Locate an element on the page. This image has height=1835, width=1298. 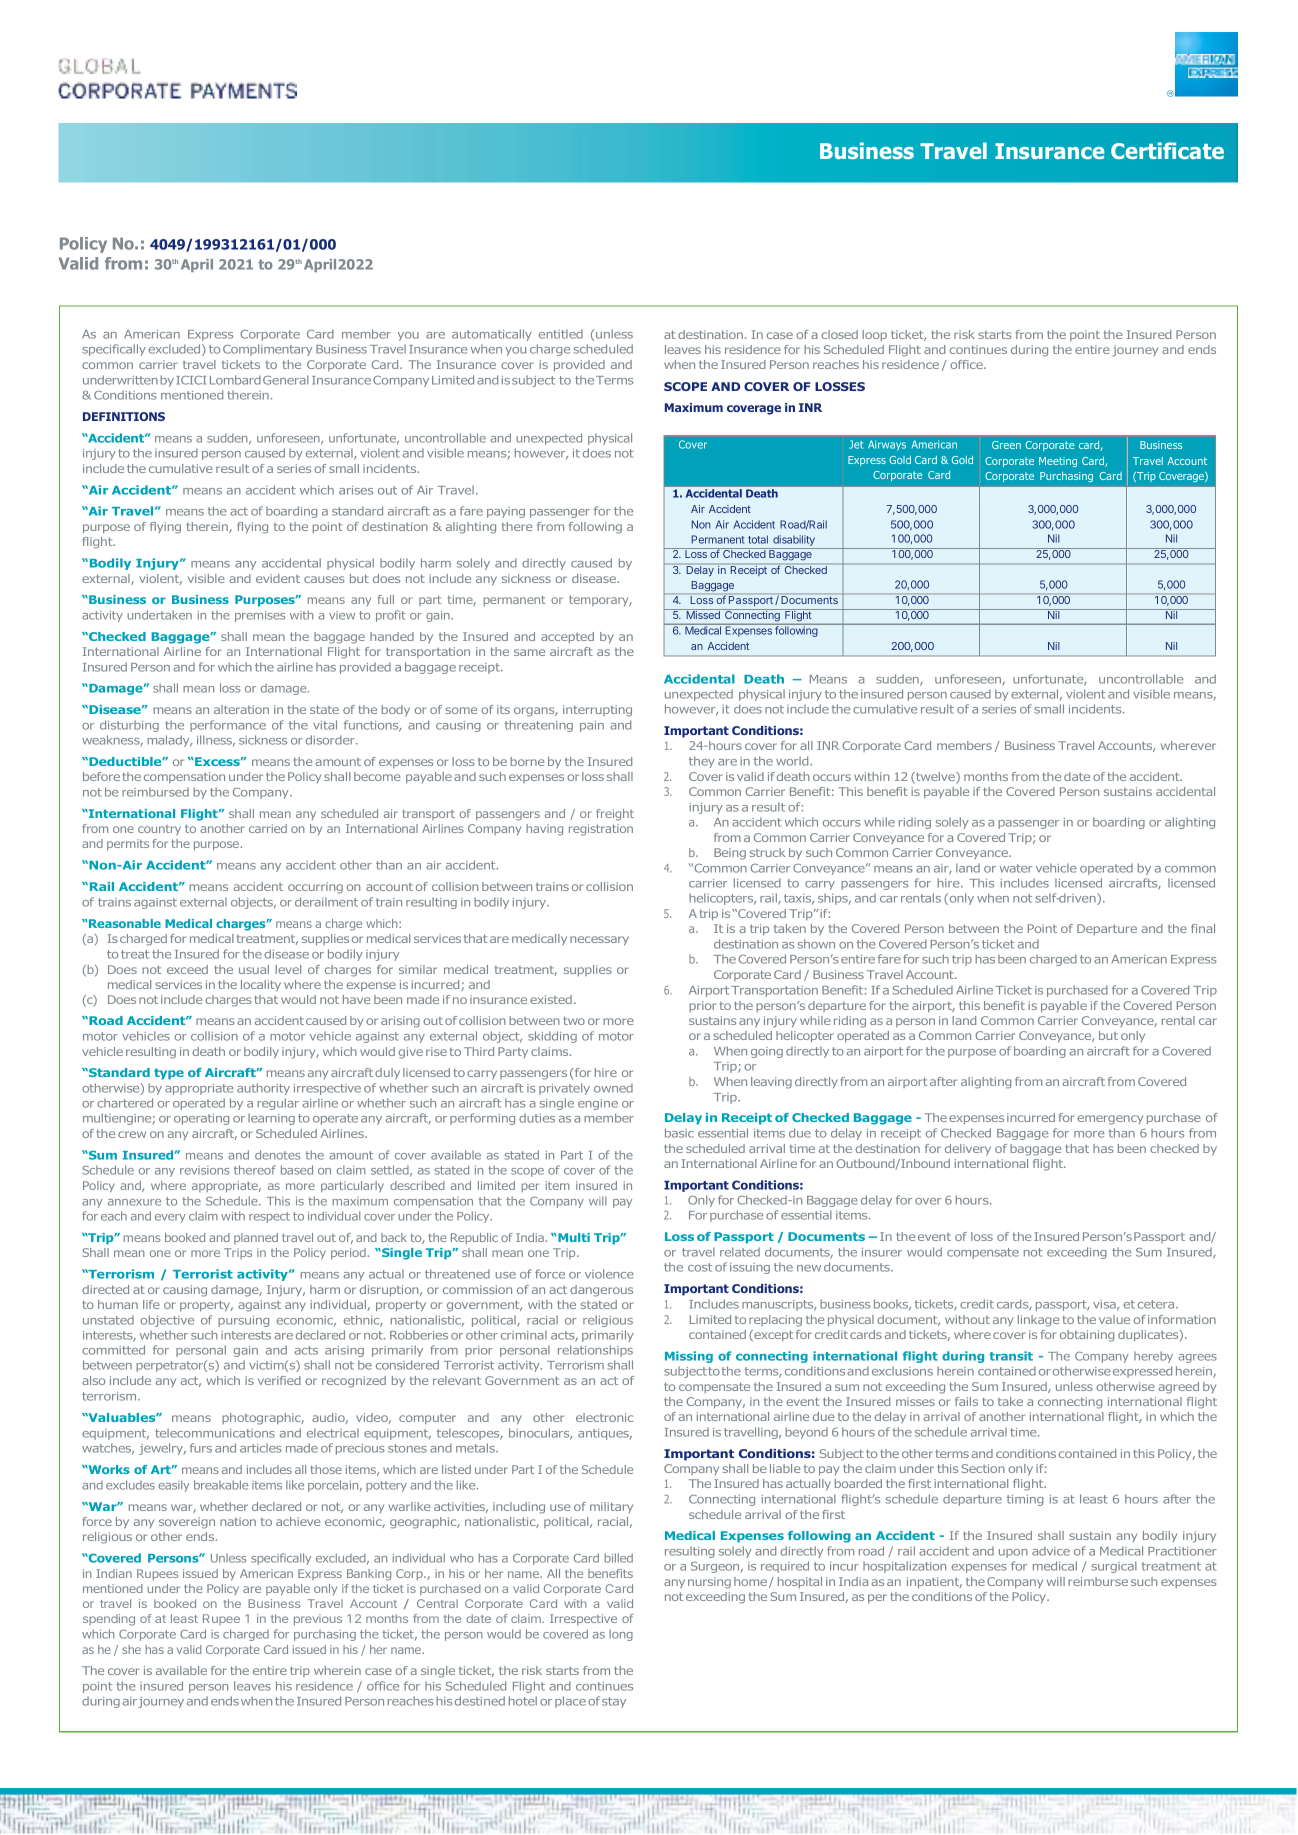
necessary is located at coordinates (599, 941).
